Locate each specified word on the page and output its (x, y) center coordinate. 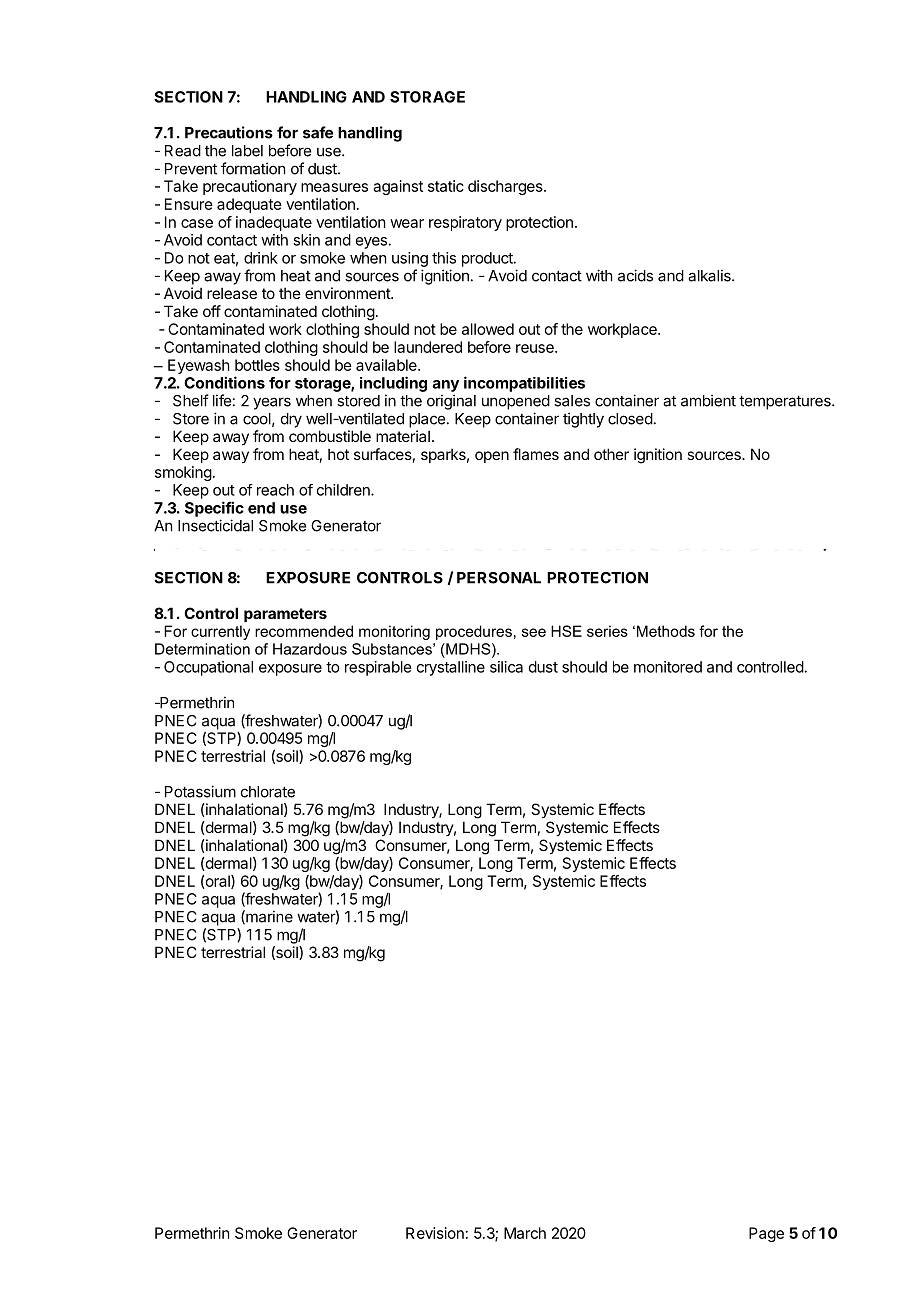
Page (766, 1234)
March (525, 1233)
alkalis (710, 275)
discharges (506, 187)
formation (253, 168)
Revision (435, 1233)
